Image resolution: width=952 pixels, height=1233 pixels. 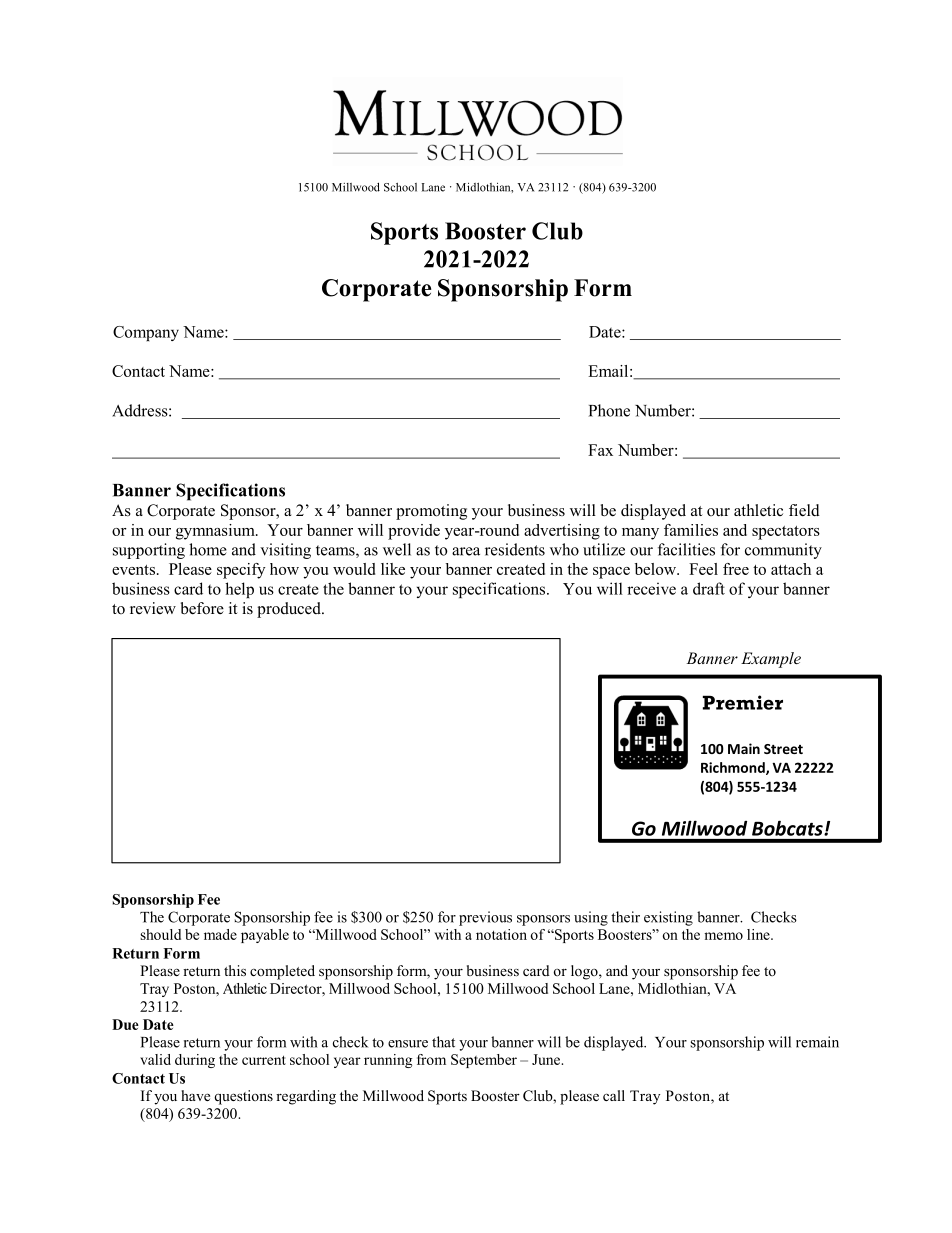 What do you see at coordinates (220, 934) in the document?
I see `made` at bounding box center [220, 934].
